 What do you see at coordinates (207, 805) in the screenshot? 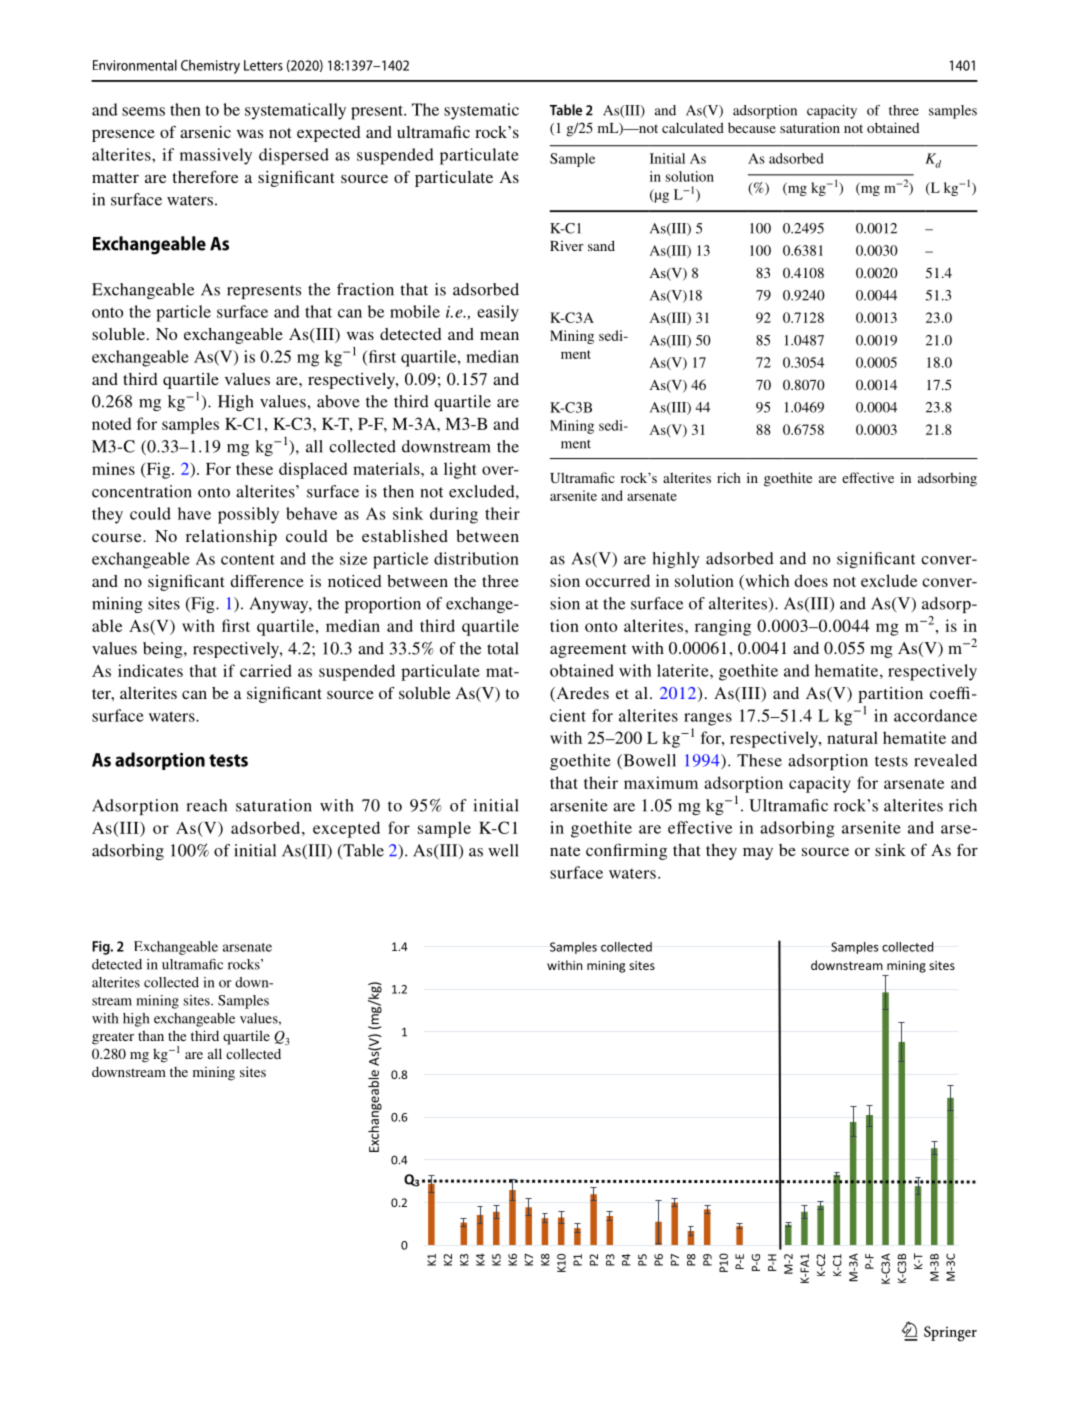
I see `reach` at bounding box center [207, 805].
